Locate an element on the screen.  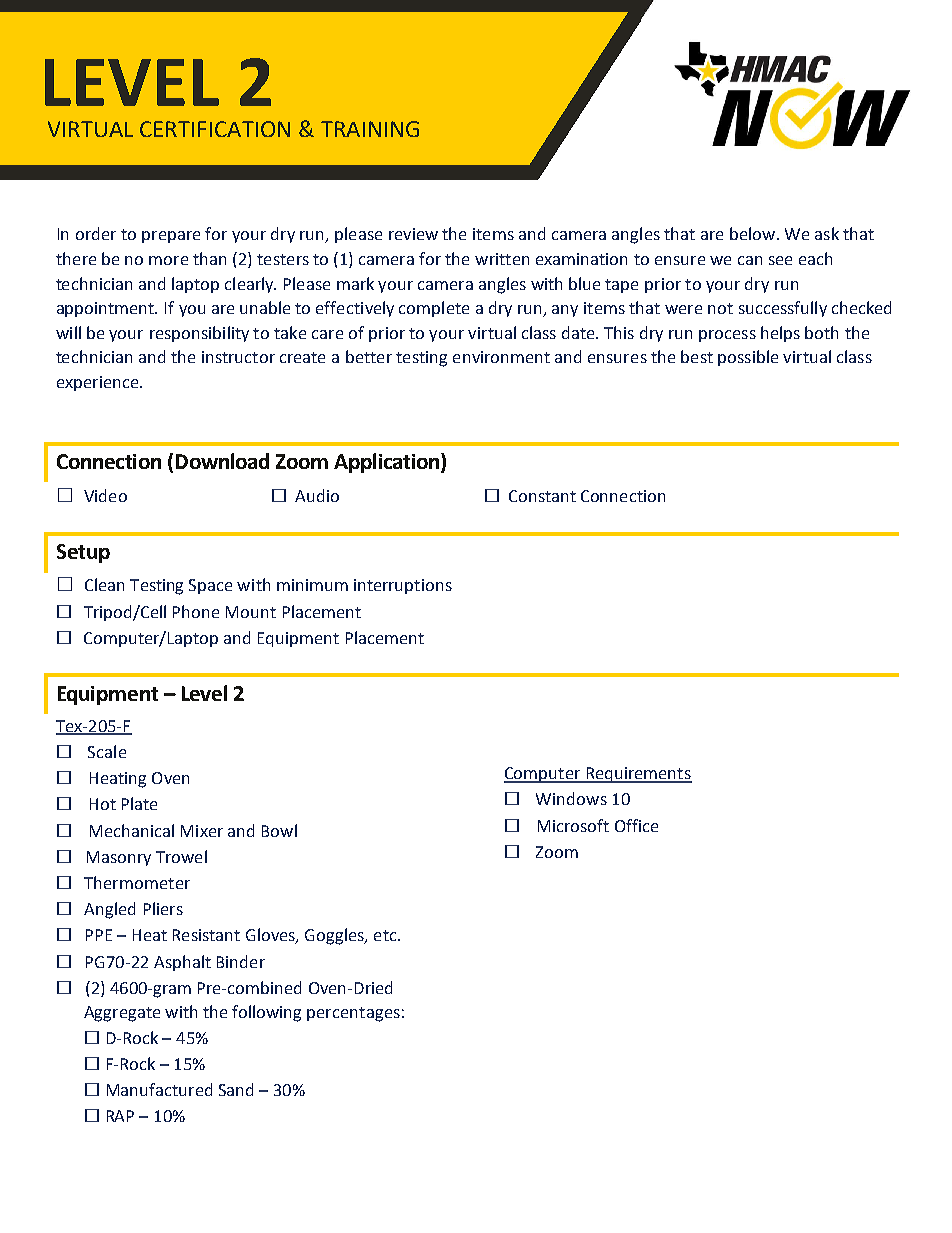
TRAINING is located at coordinates (370, 129).
